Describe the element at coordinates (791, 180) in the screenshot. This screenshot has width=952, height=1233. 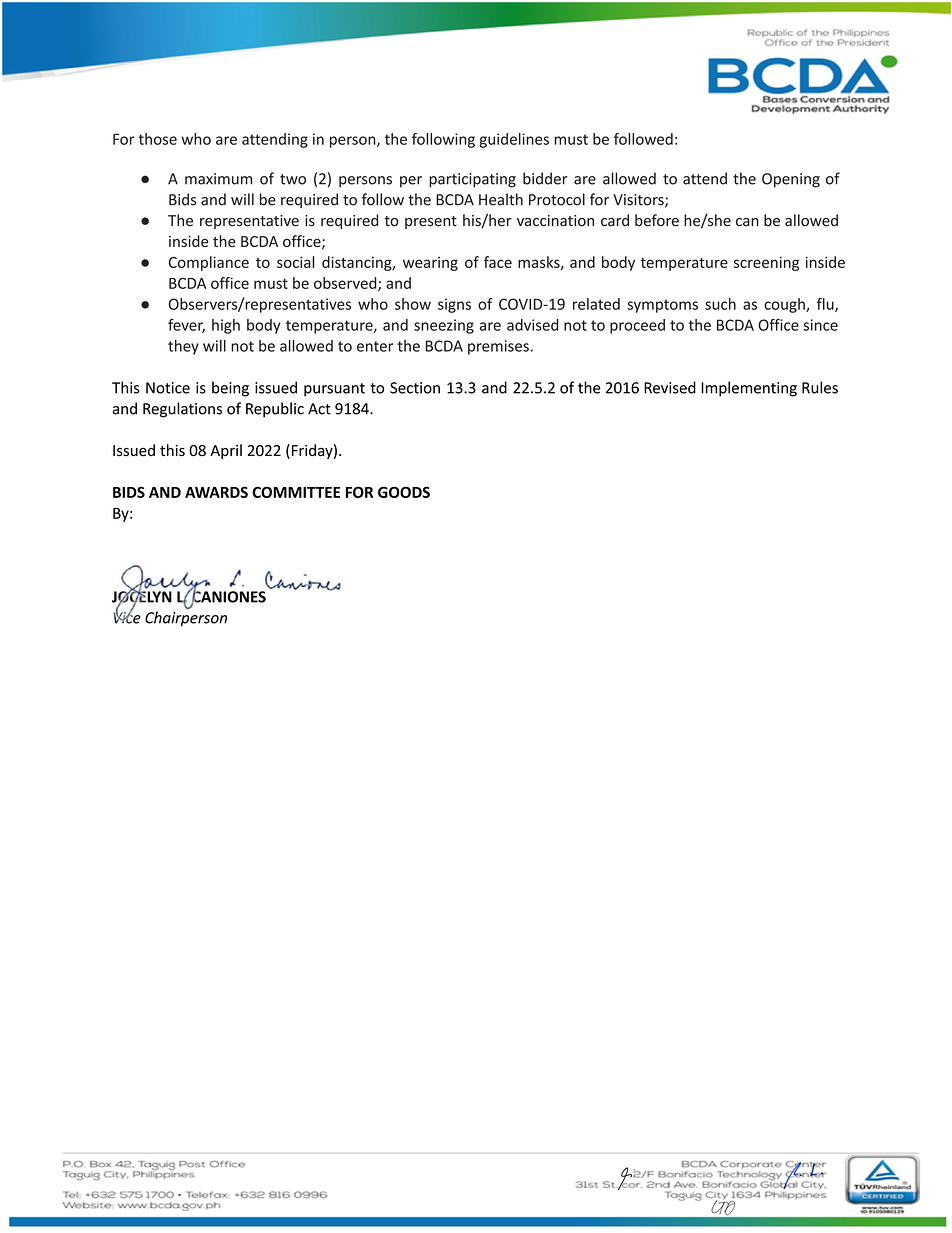
I see `Opening` at that location.
